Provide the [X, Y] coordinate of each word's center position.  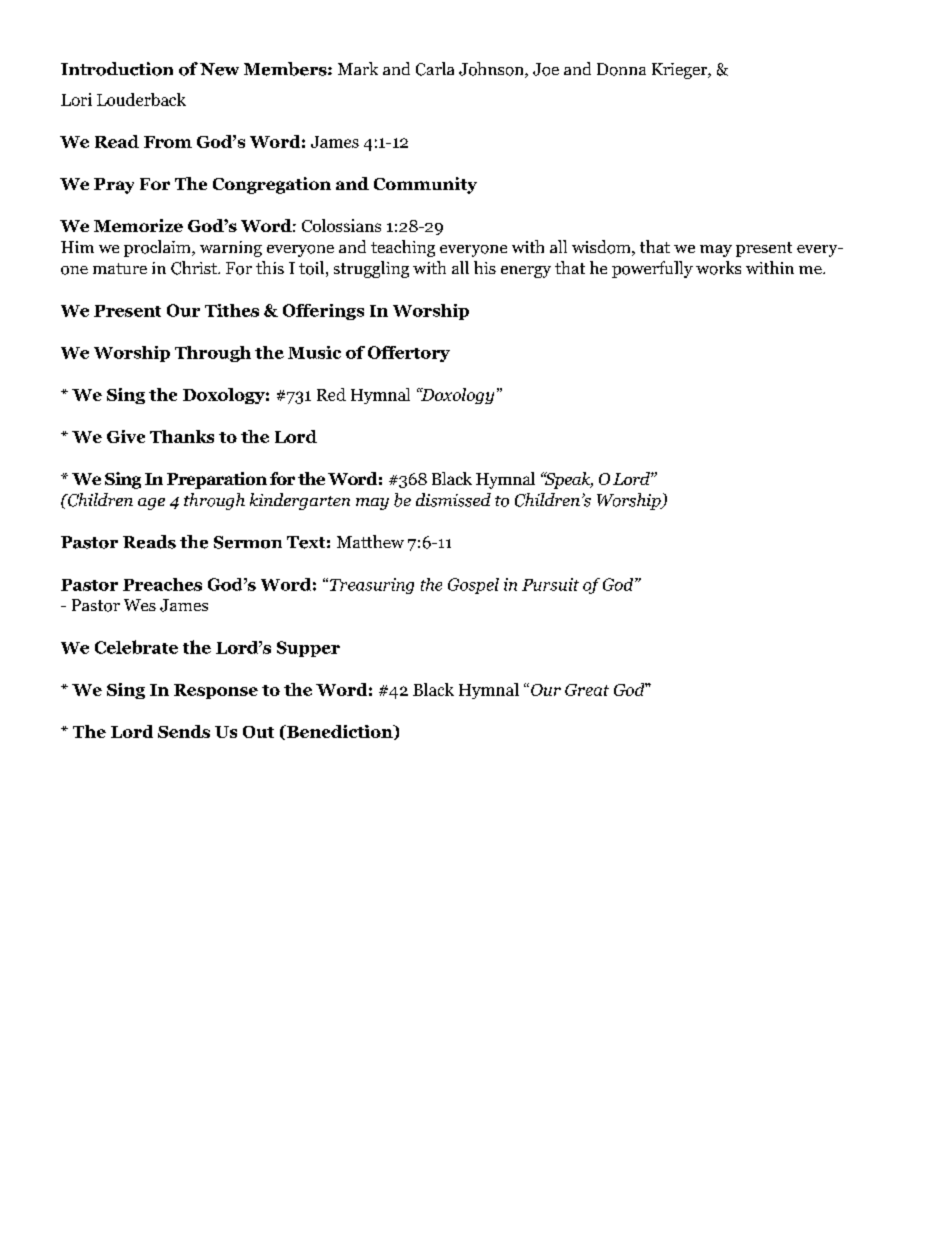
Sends [184, 731]
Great [587, 690]
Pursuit [550, 584]
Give [126, 436]
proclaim [158, 248]
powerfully [652, 269]
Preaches [162, 584]
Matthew [370, 541]
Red [331, 394]
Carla [435, 69]
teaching [403, 248]
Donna [621, 69]
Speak [568, 480]
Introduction [117, 69]
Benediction [340, 732]
